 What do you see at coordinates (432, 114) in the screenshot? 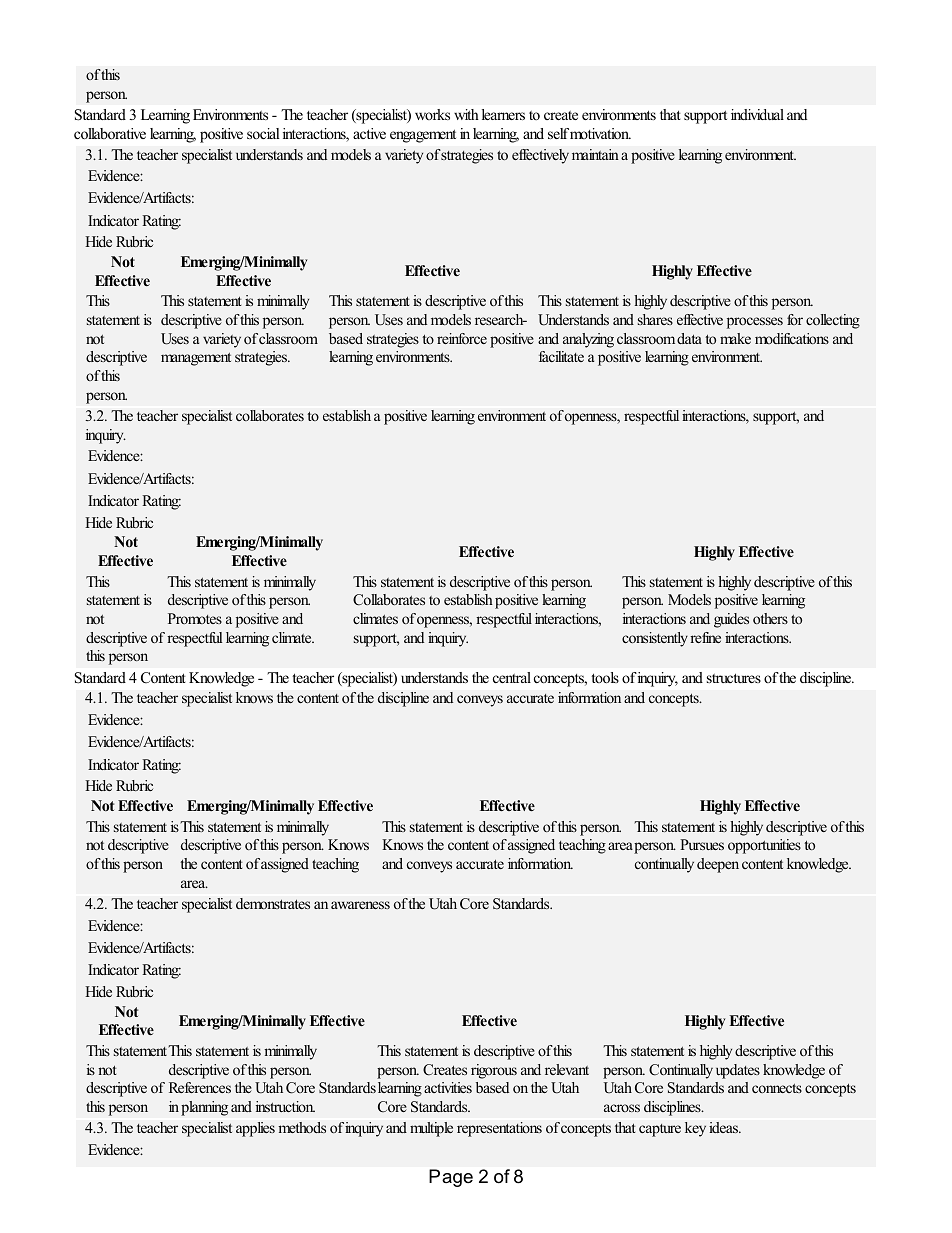
I see `works` at bounding box center [432, 114].
